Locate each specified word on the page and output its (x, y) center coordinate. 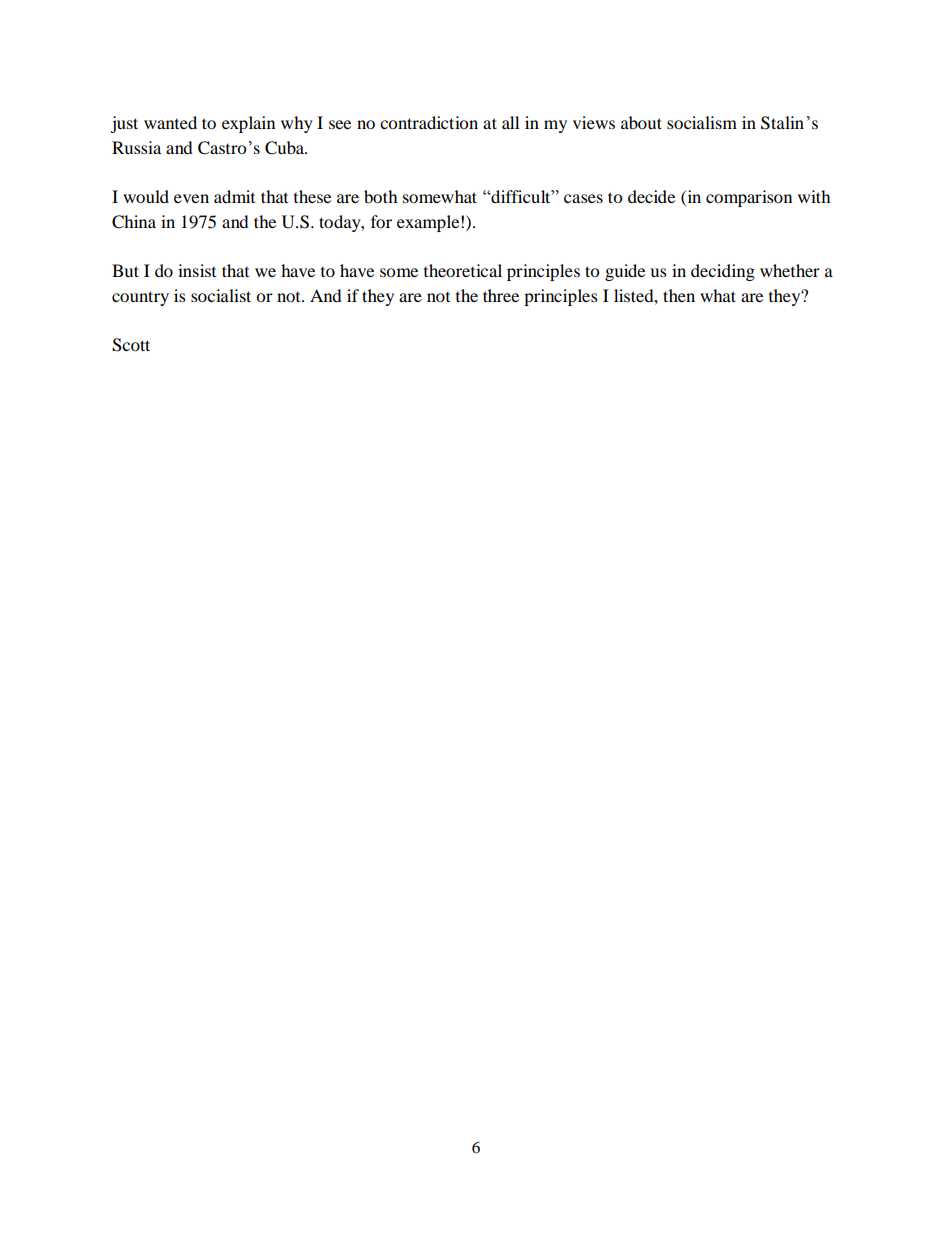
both (381, 196)
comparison (749, 198)
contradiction (429, 122)
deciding (723, 272)
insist (197, 270)
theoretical (463, 270)
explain (248, 124)
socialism (702, 122)
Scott (131, 345)
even (191, 198)
